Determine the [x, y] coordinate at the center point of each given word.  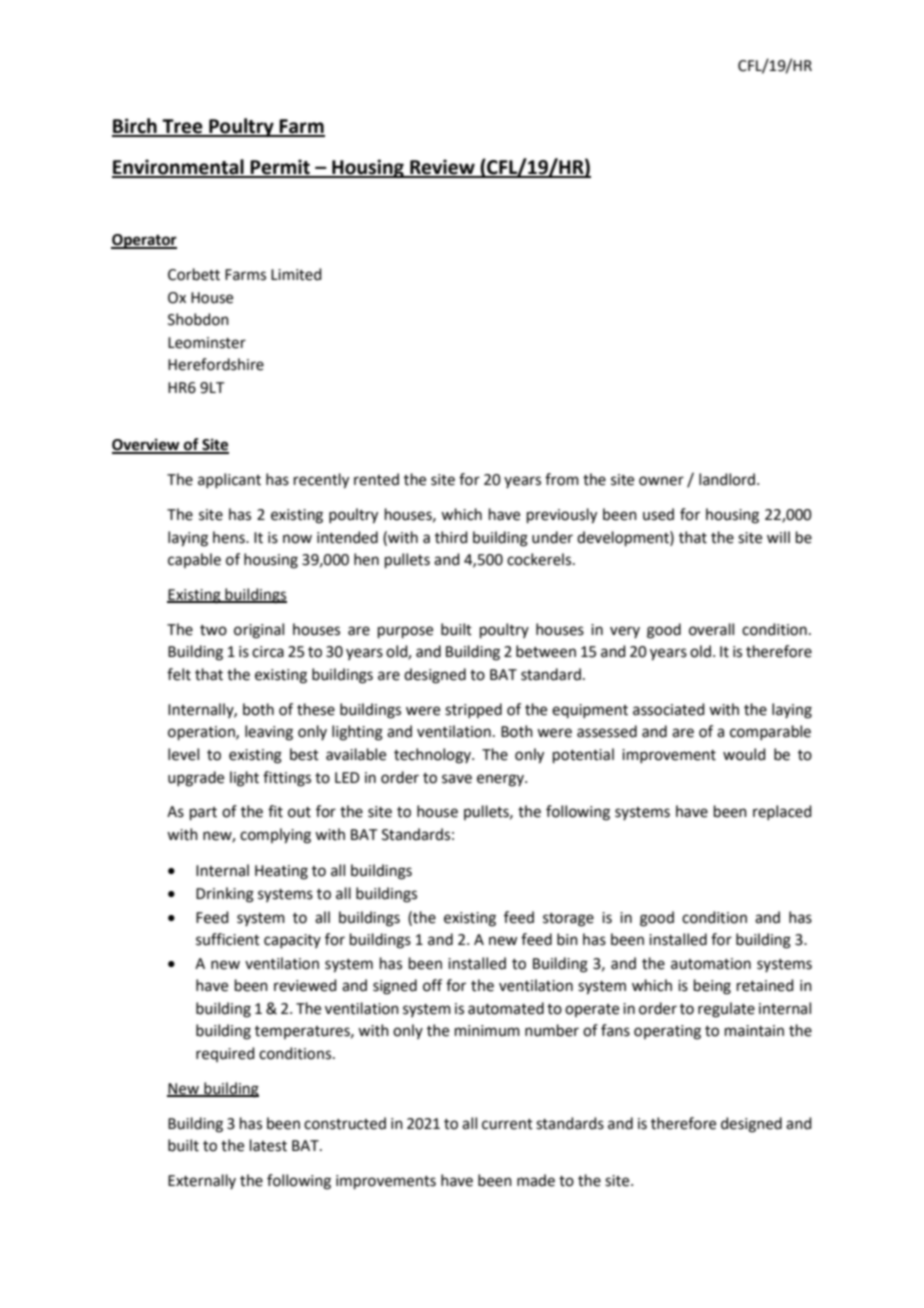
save [457, 779]
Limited [296, 274]
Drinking [225, 895]
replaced [782, 812]
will [778, 537]
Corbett [194, 274]
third [451, 537]
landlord [727, 479]
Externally [202, 1181]
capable [194, 560]
